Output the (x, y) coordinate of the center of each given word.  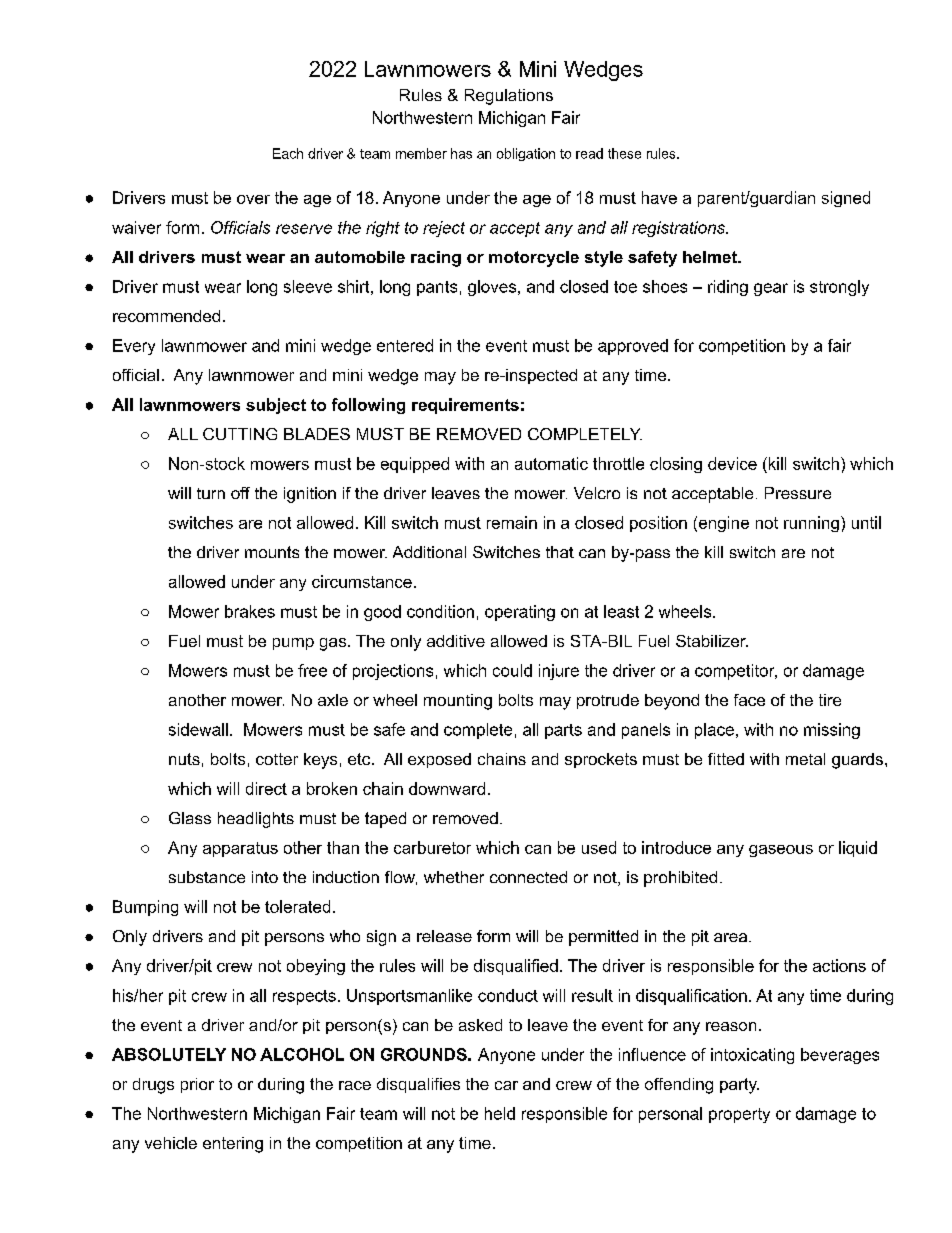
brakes (250, 611)
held (500, 1113)
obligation (526, 154)
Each (288, 153)
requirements (465, 406)
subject (276, 406)
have (659, 197)
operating (520, 613)
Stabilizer (712, 641)
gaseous (781, 851)
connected (528, 877)
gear (771, 289)
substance (207, 877)
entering (233, 1145)
